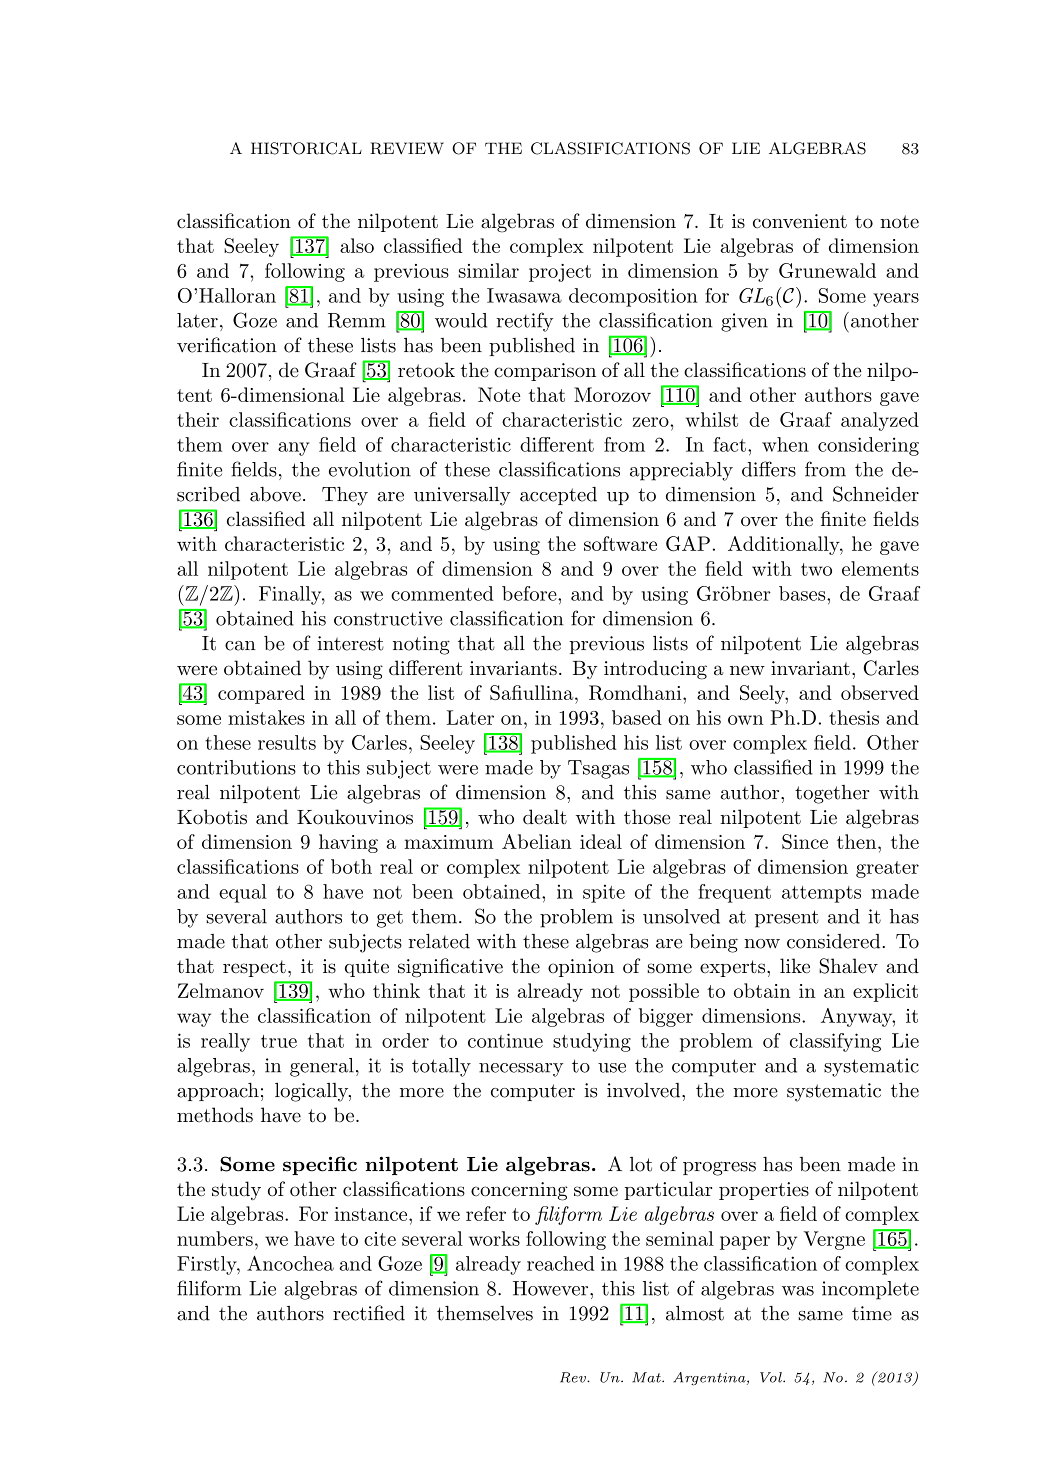 The height and width of the image is (1472, 1037). What do you see at coordinates (369, 1313) in the image?
I see `rectified` at bounding box center [369, 1313].
